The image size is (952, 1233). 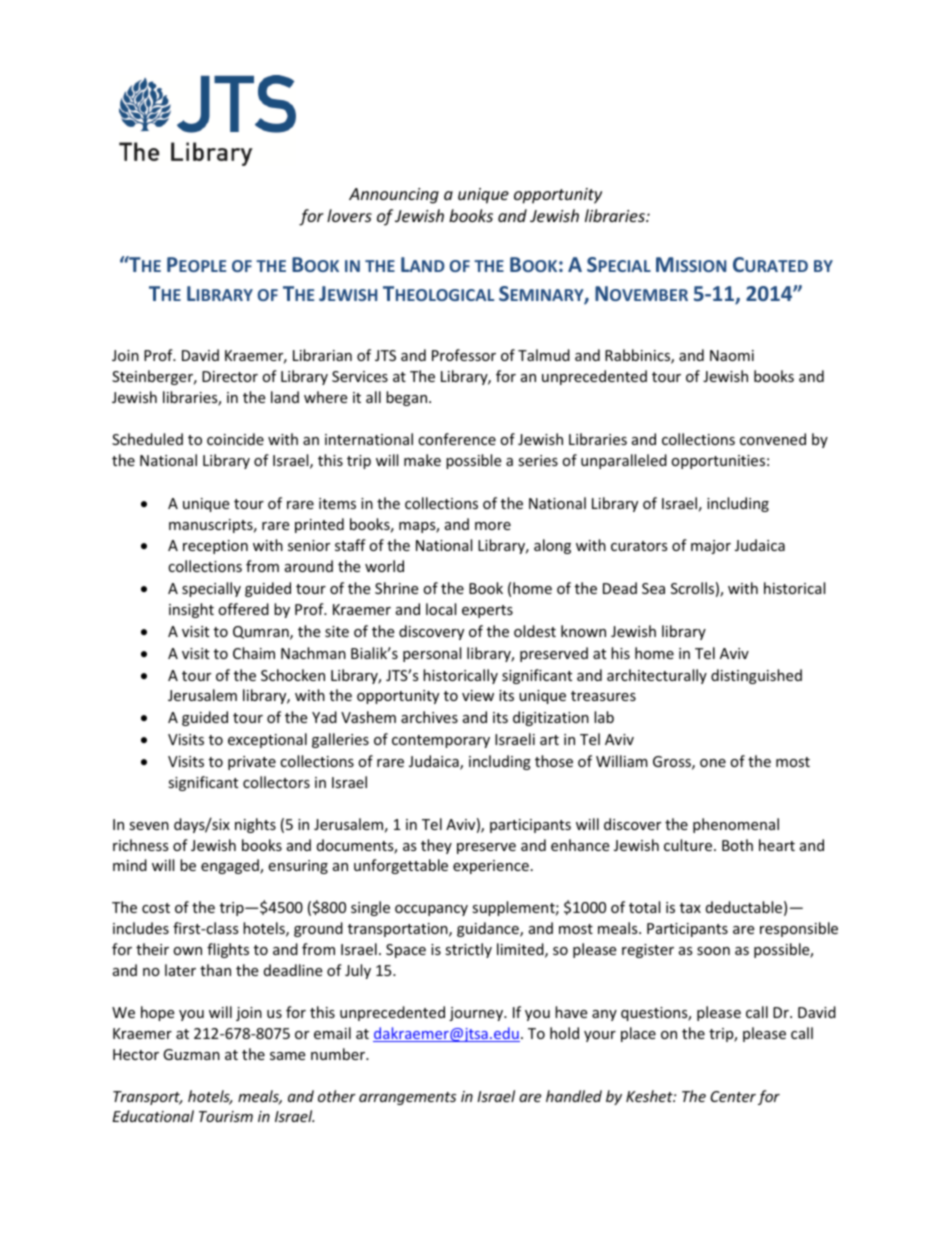 What do you see at coordinates (191, 1054) in the document?
I see `Guzman` at bounding box center [191, 1054].
